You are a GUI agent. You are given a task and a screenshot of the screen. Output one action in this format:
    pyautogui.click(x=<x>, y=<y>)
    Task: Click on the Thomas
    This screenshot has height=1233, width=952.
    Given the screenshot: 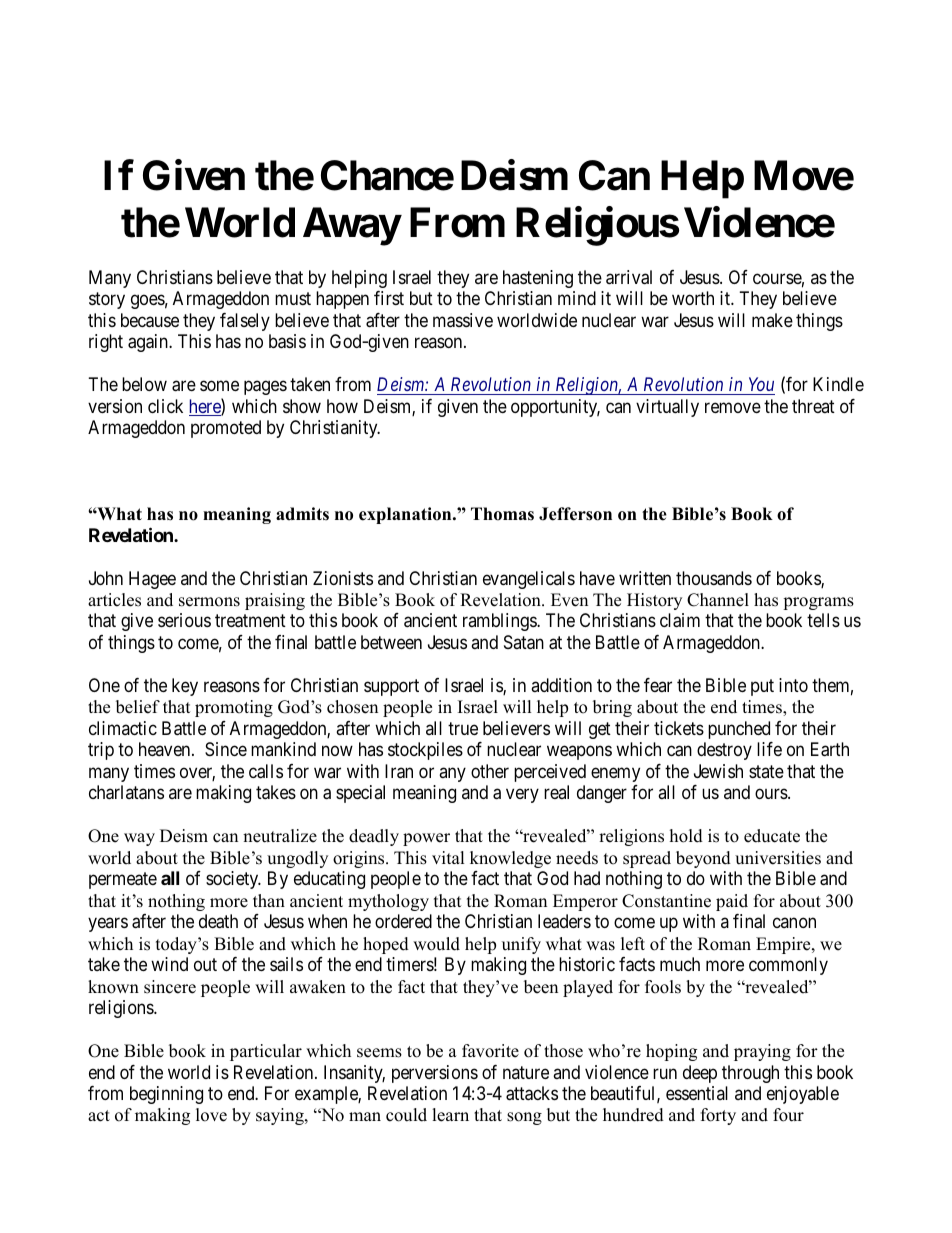 What is the action you would take?
    pyautogui.click(x=502, y=514)
